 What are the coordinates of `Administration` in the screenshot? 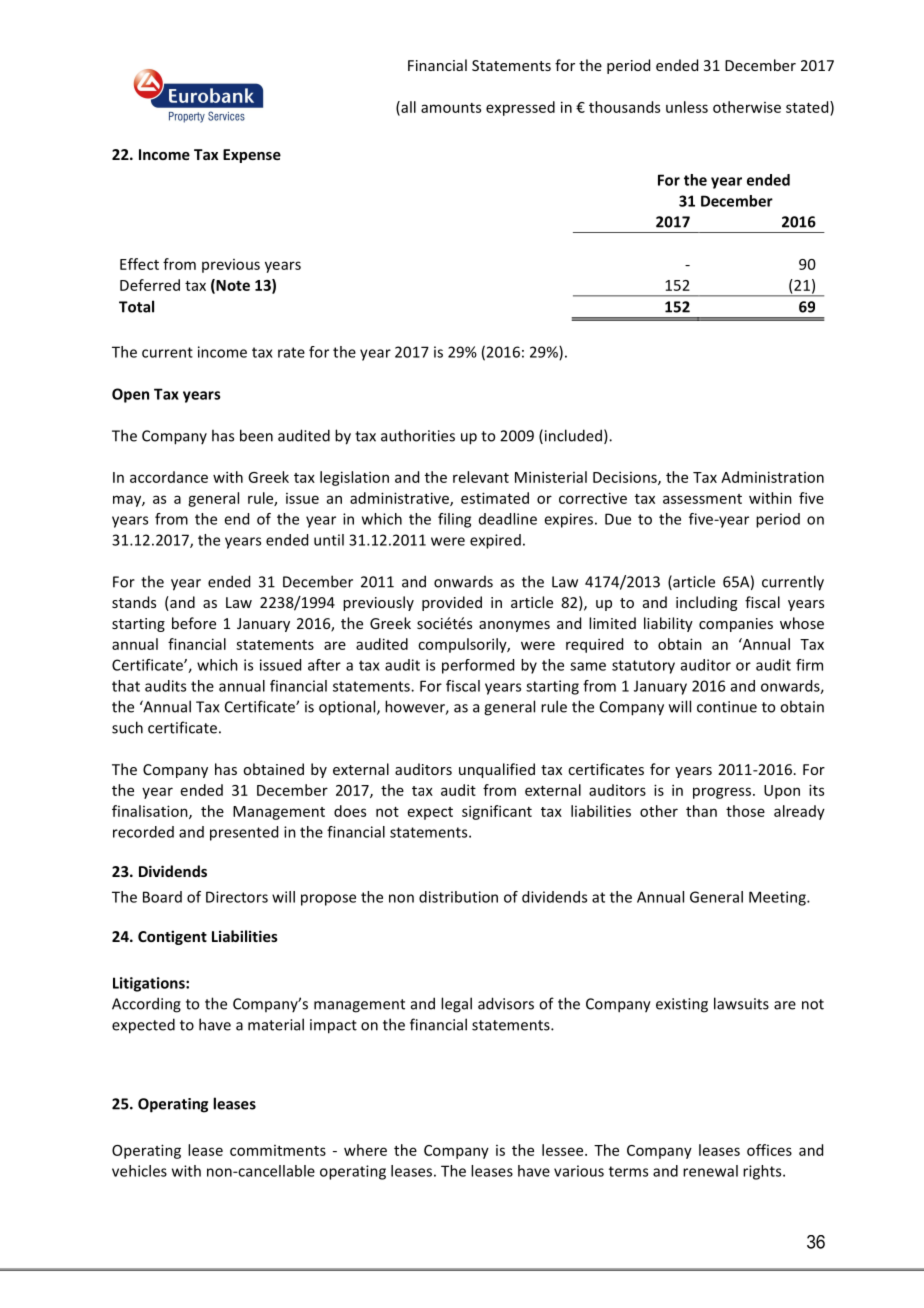 It's located at (772, 477).
